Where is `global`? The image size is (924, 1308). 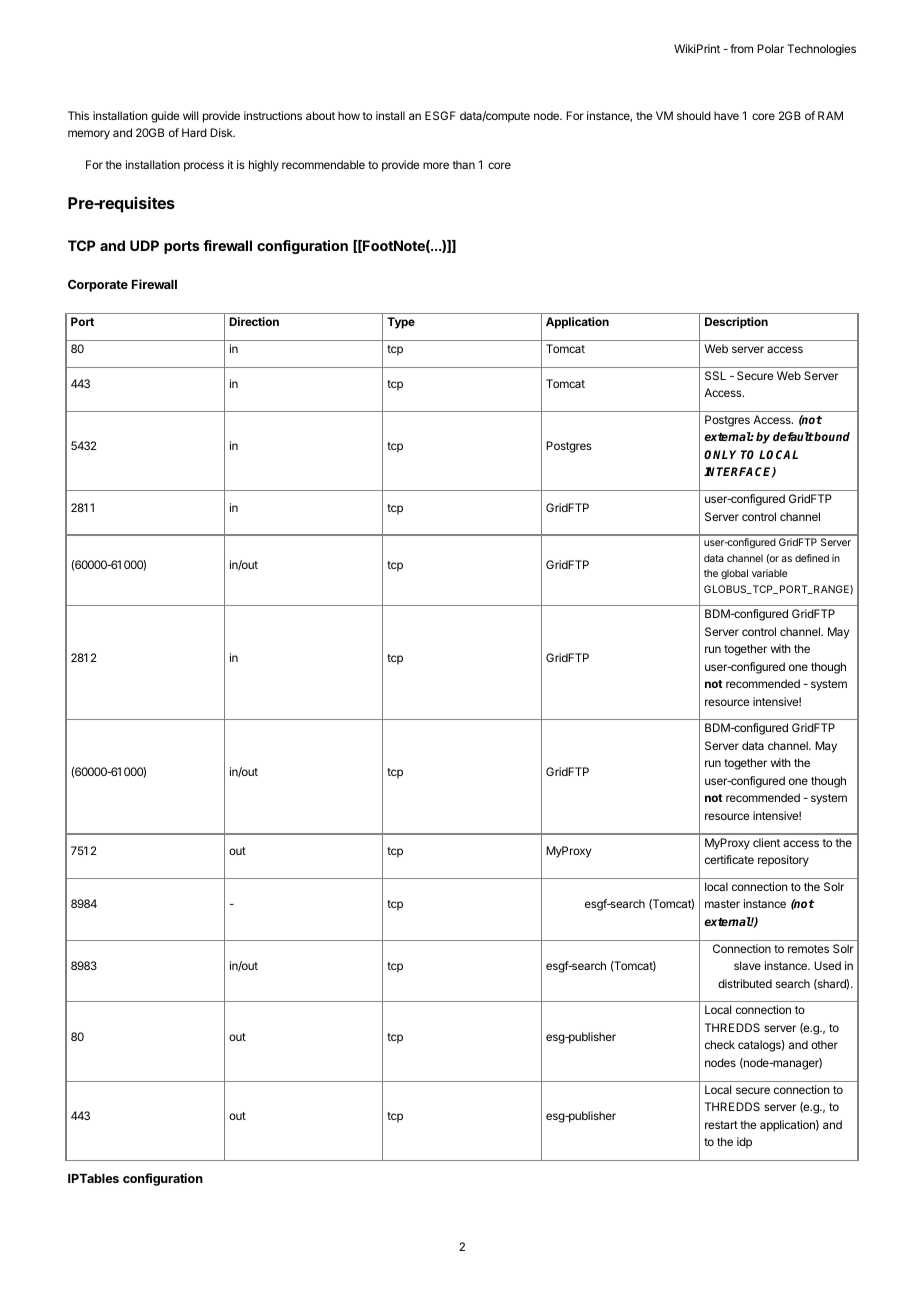
global is located at coordinates (734, 574).
